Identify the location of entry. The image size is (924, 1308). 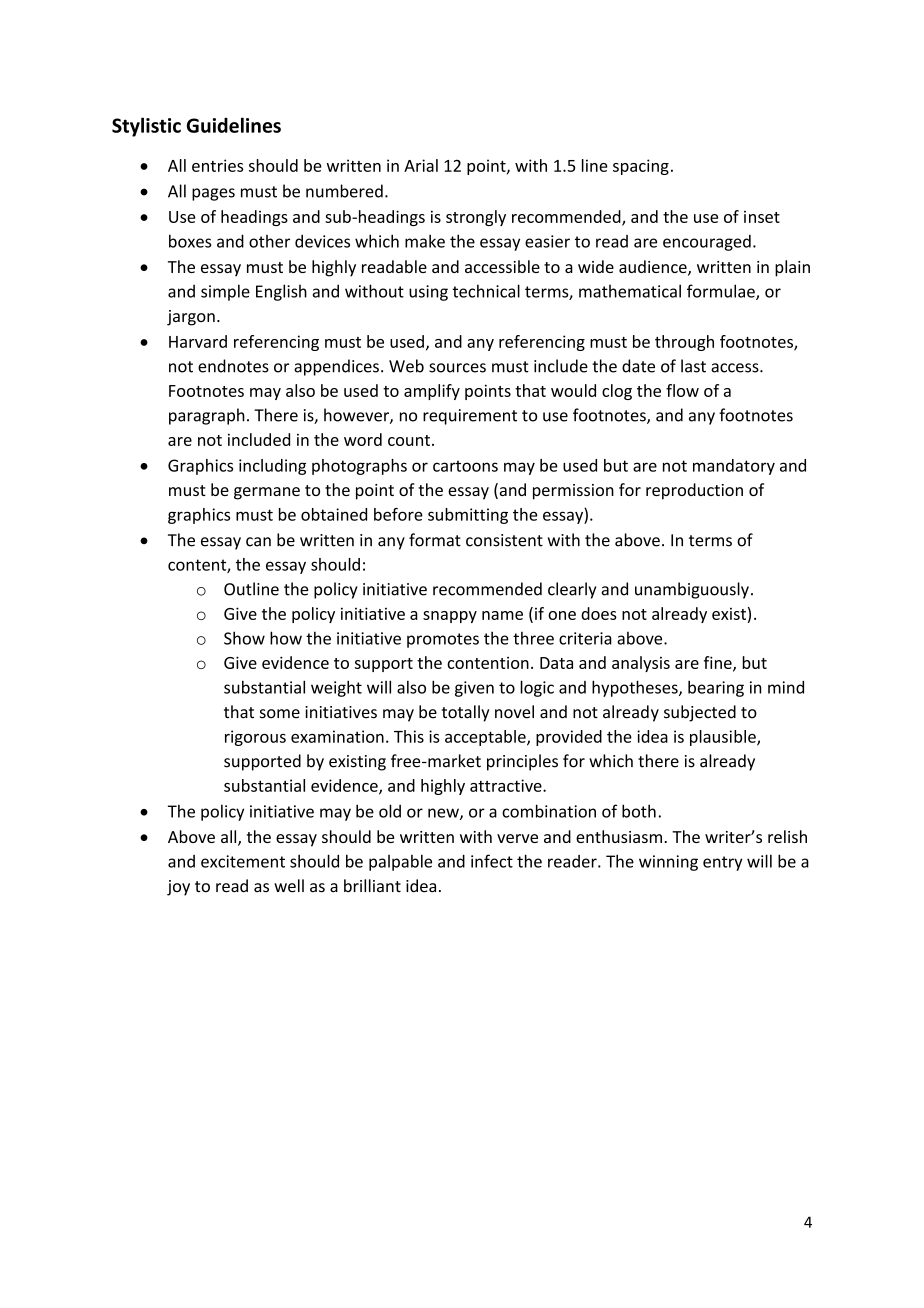
(723, 863).
